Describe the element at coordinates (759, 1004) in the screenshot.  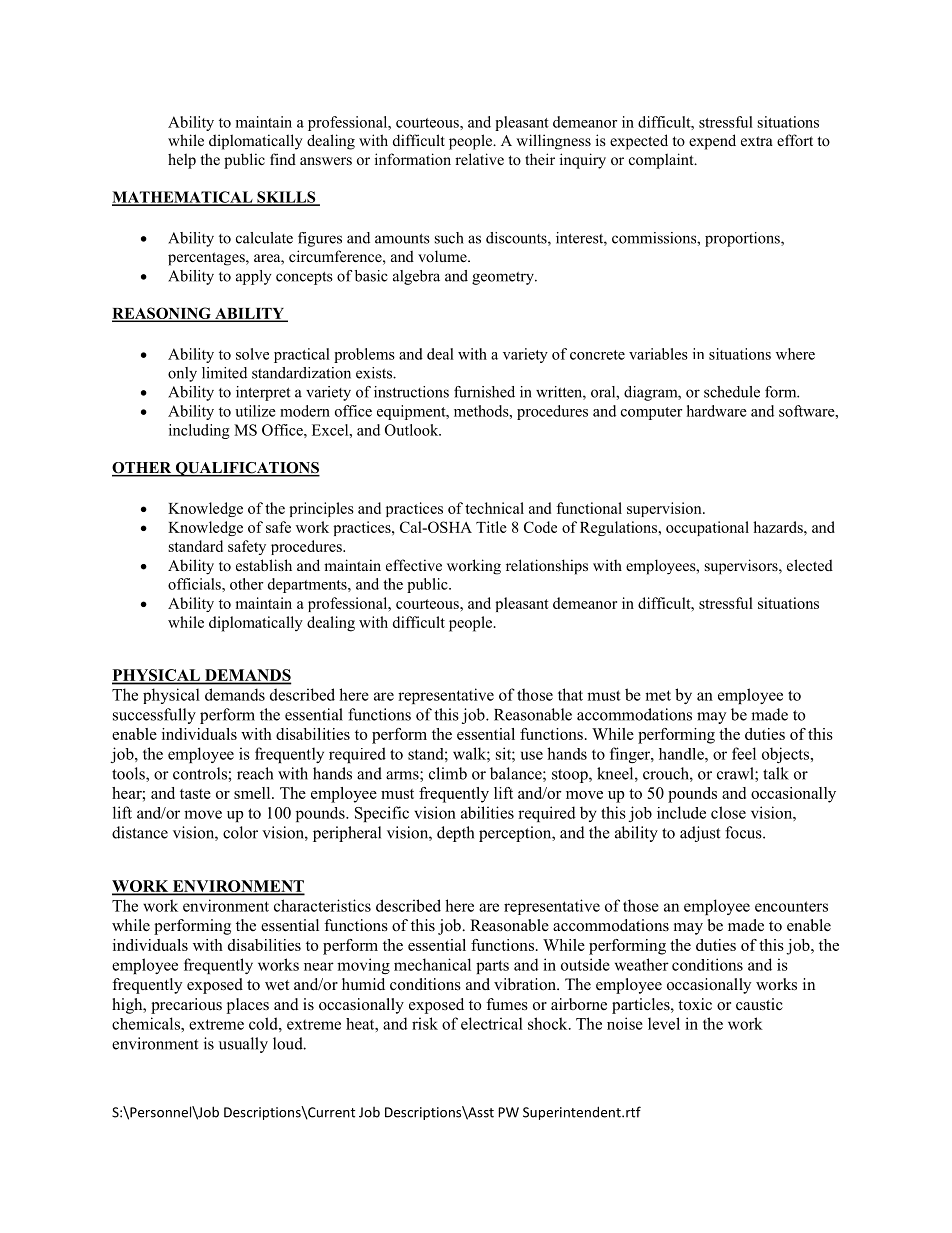
I see `caustic` at that location.
